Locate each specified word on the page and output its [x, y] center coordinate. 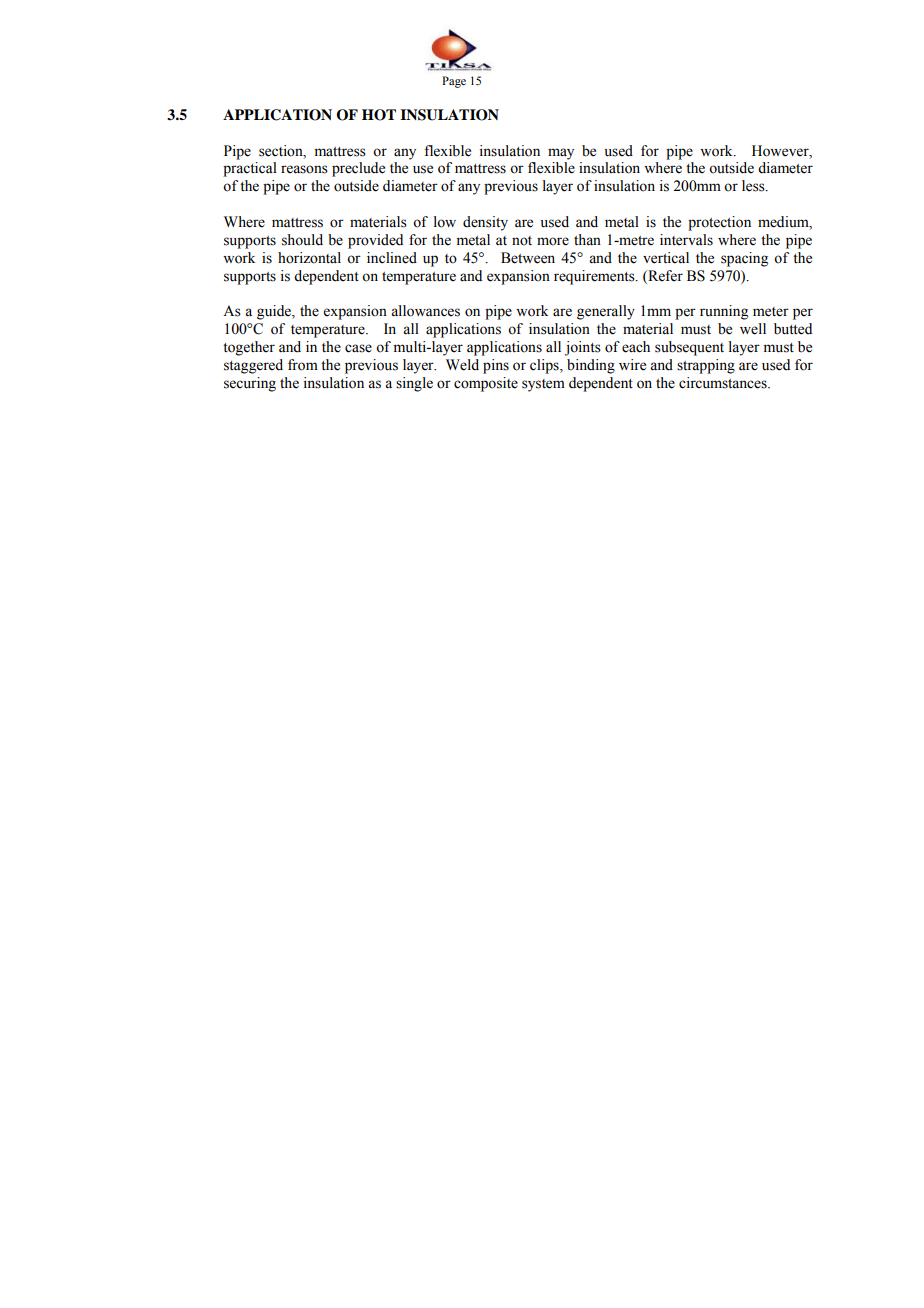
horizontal [309, 258]
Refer [664, 276]
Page [454, 82]
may [561, 154]
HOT [379, 115]
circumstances [724, 383]
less [754, 186]
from [303, 365]
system [543, 385]
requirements [595, 277]
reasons [304, 169]
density [485, 223]
